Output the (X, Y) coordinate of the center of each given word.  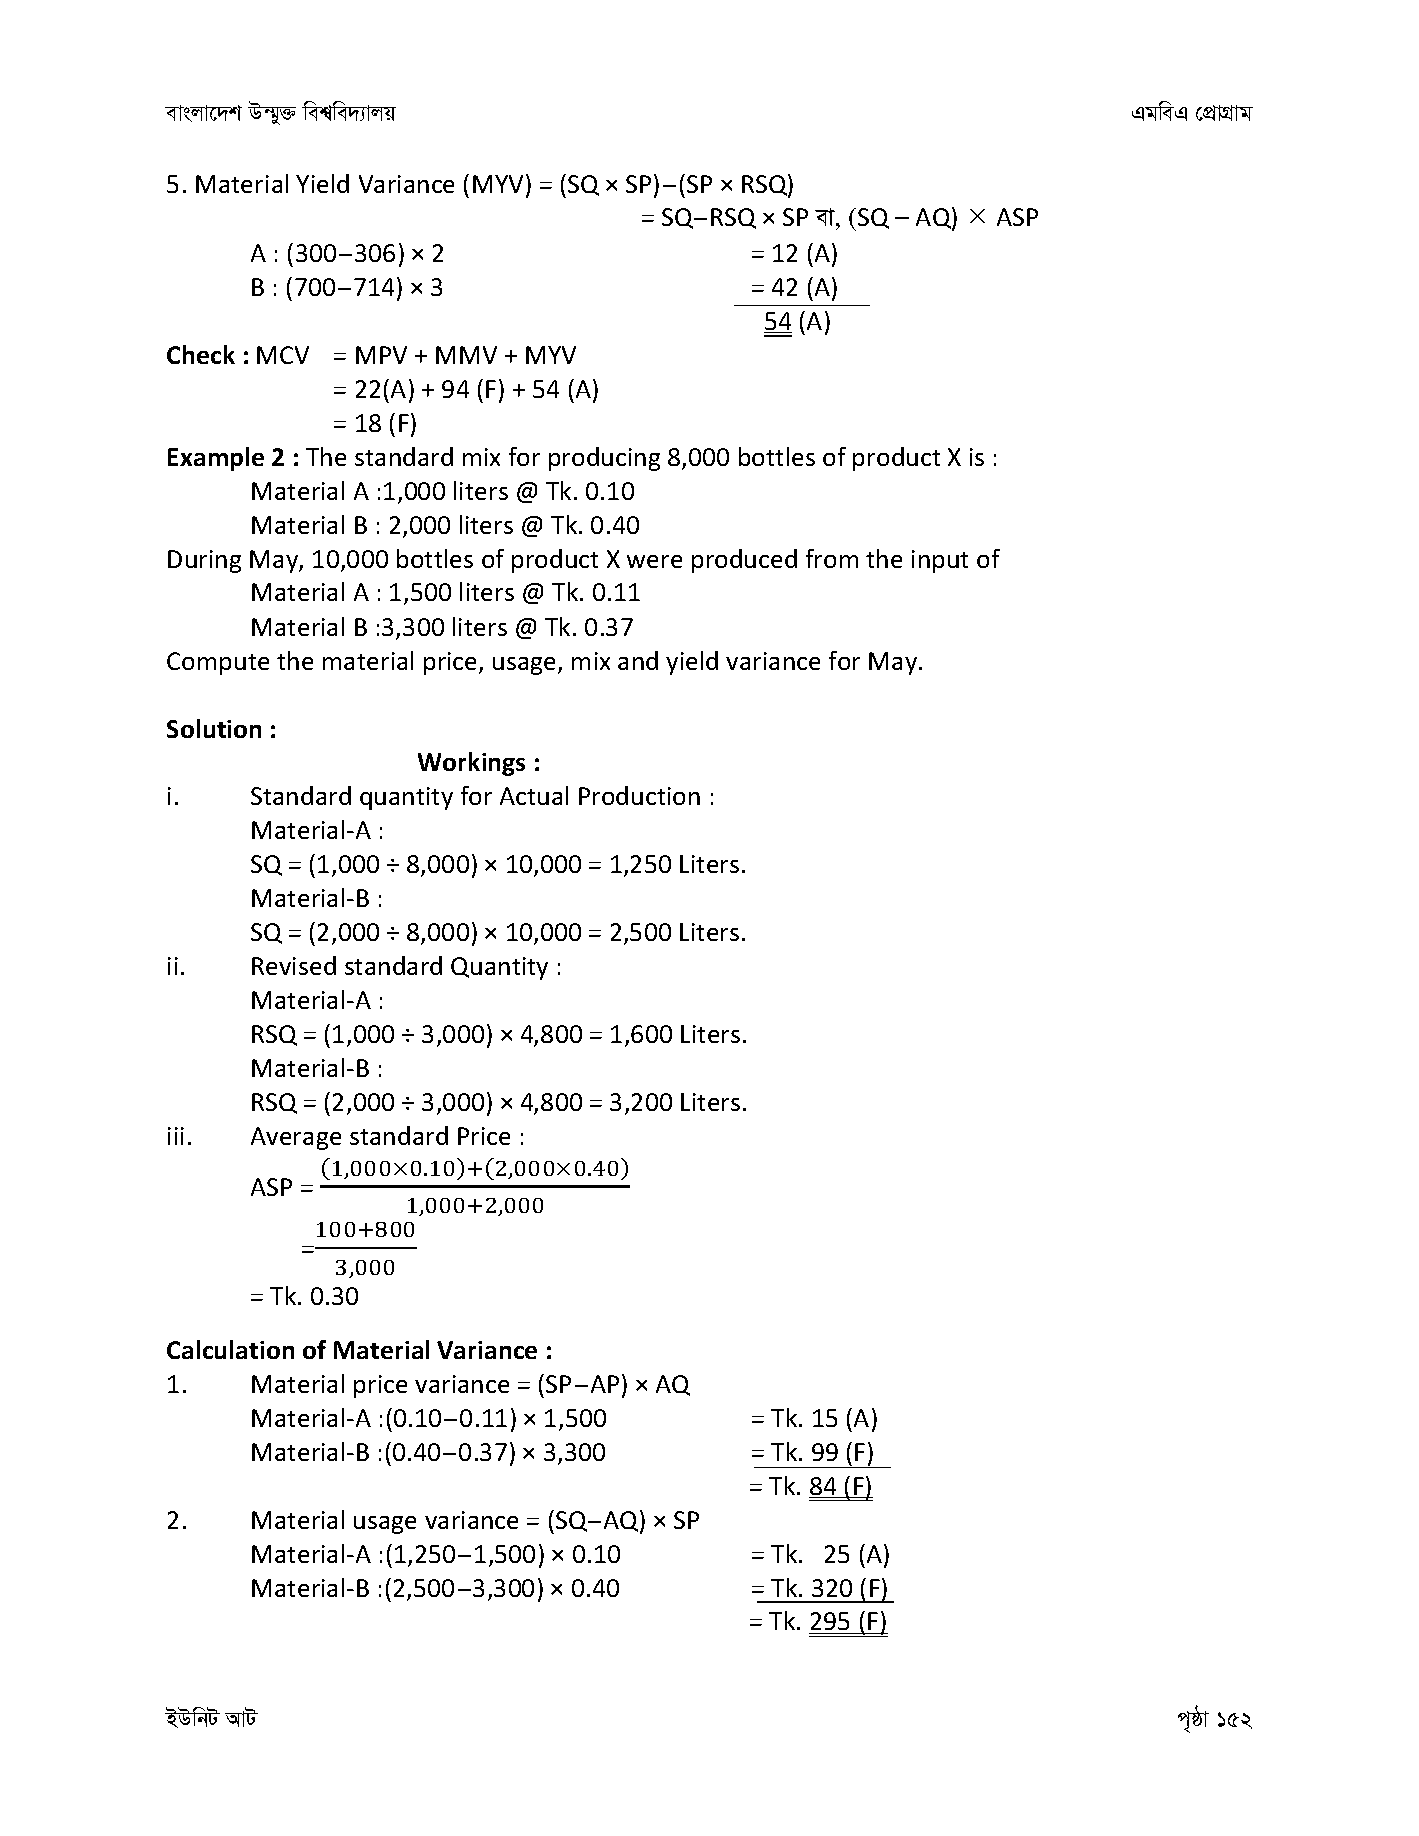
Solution (214, 728)
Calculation (230, 1349)
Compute (218, 663)
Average (296, 1138)
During (204, 561)
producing (604, 459)
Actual (534, 795)
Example (216, 459)
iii (176, 1136)
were (654, 561)
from (832, 558)
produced (744, 561)
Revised (294, 965)
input (940, 561)
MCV (283, 355)
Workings (471, 764)
